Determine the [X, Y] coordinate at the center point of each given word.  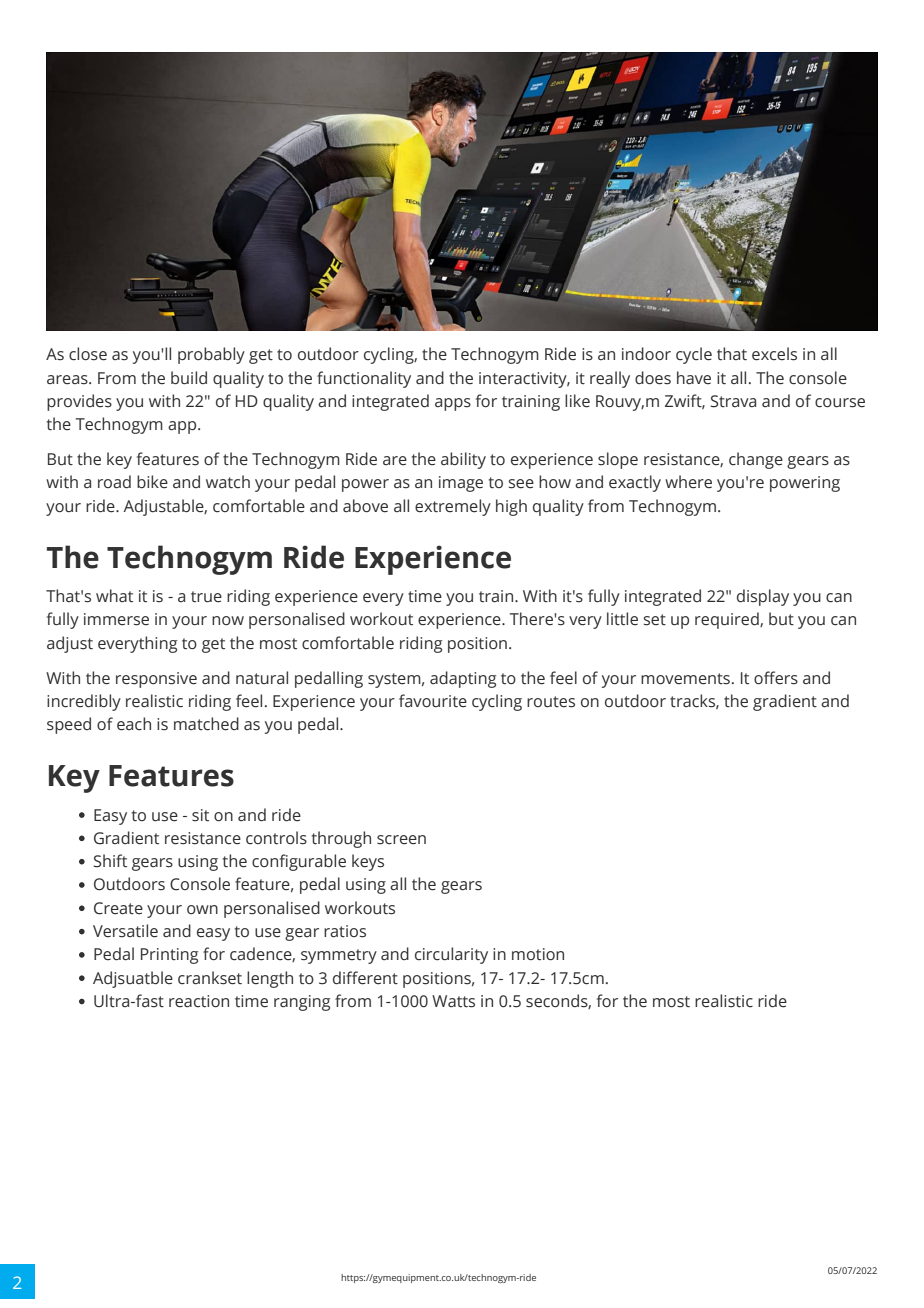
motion [538, 954]
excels [774, 354]
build [189, 378]
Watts [453, 1001]
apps [453, 404]
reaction [199, 1001]
